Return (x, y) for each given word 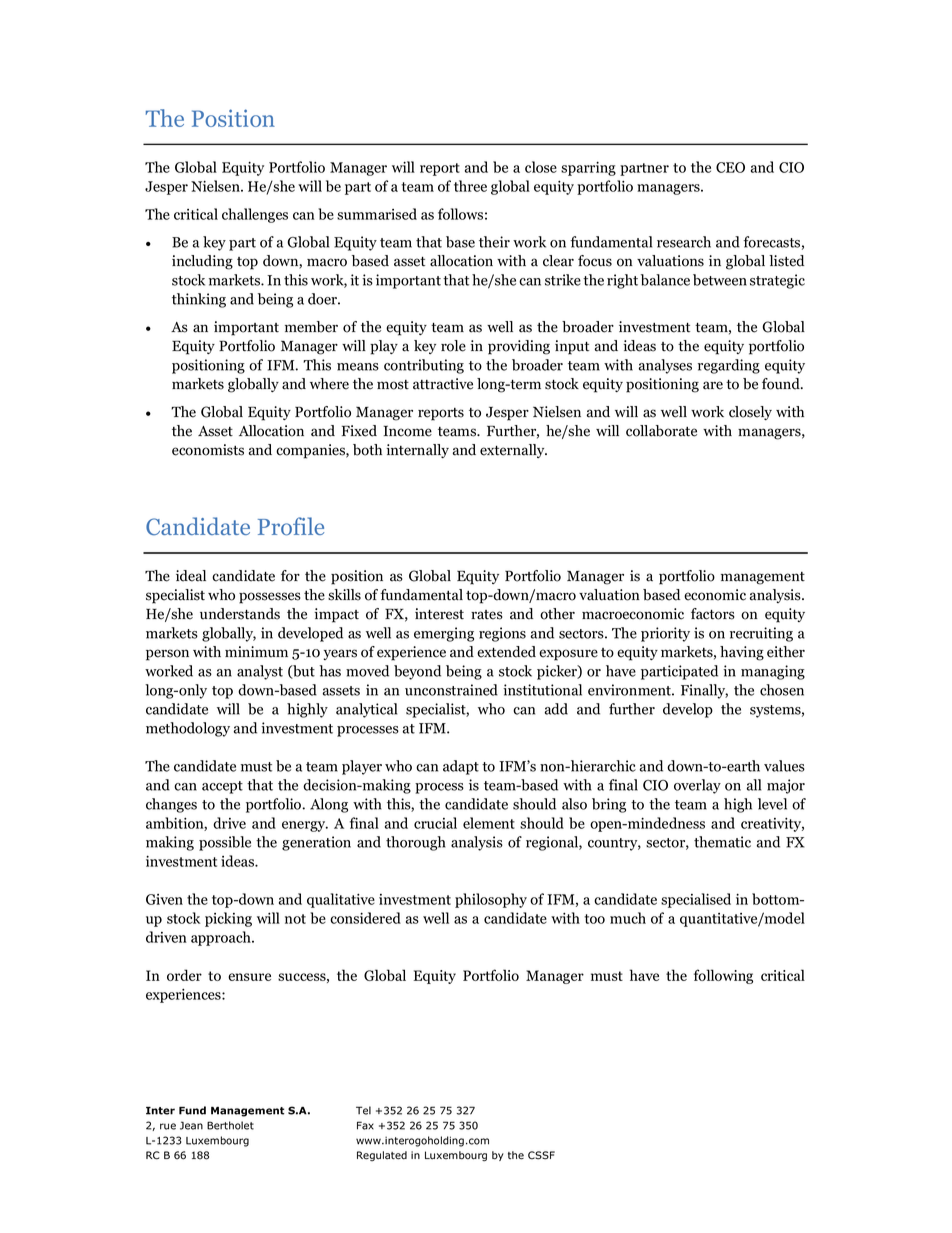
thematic (722, 842)
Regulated (382, 1156)
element (489, 823)
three (470, 186)
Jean (191, 1125)
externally (513, 451)
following (723, 976)
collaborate (661, 431)
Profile (291, 526)
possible (225, 843)
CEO (730, 167)
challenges (255, 215)
